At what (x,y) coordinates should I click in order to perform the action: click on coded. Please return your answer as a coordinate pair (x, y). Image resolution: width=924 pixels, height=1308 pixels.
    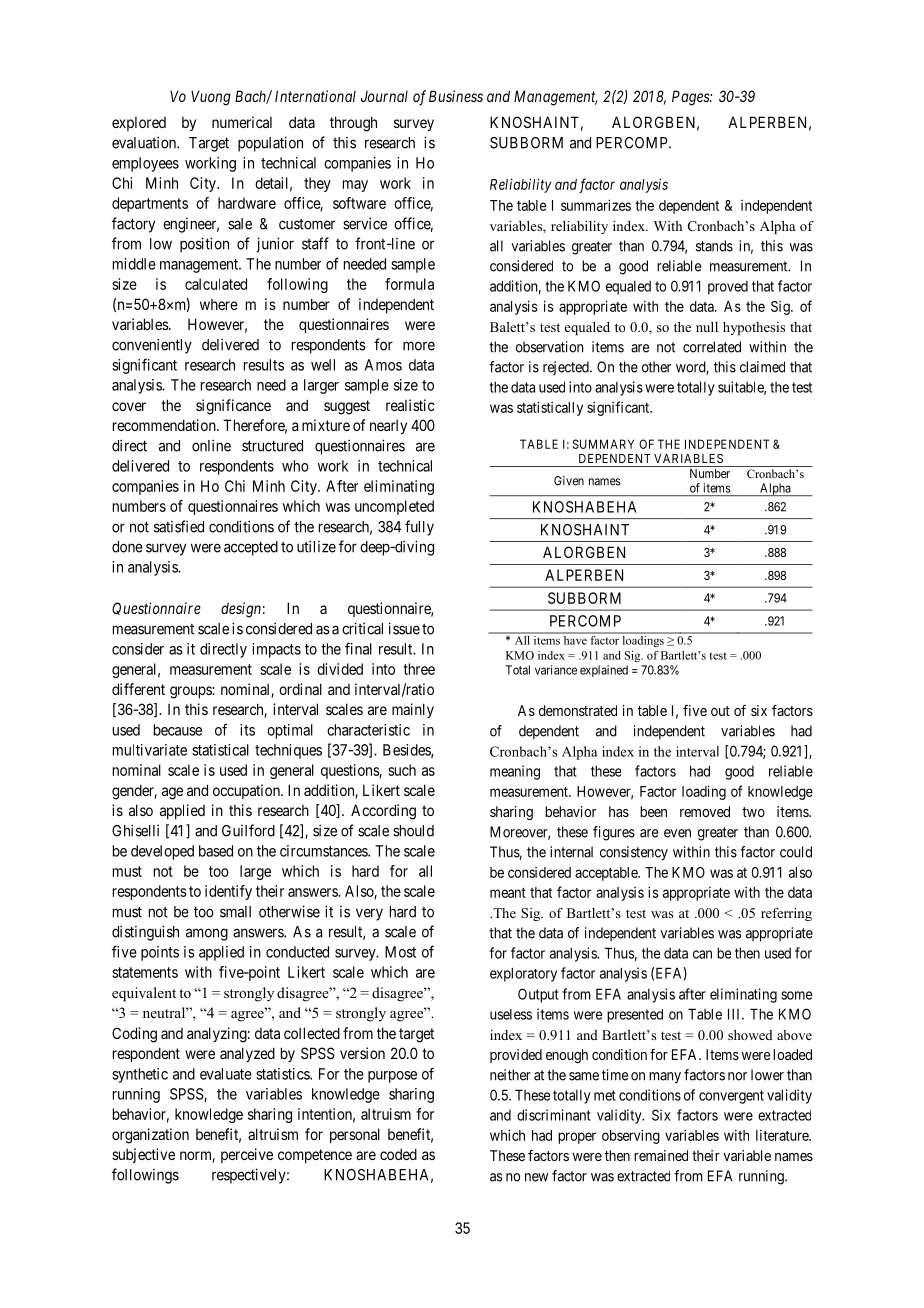
    Looking at the image, I should click on (398, 1154).
